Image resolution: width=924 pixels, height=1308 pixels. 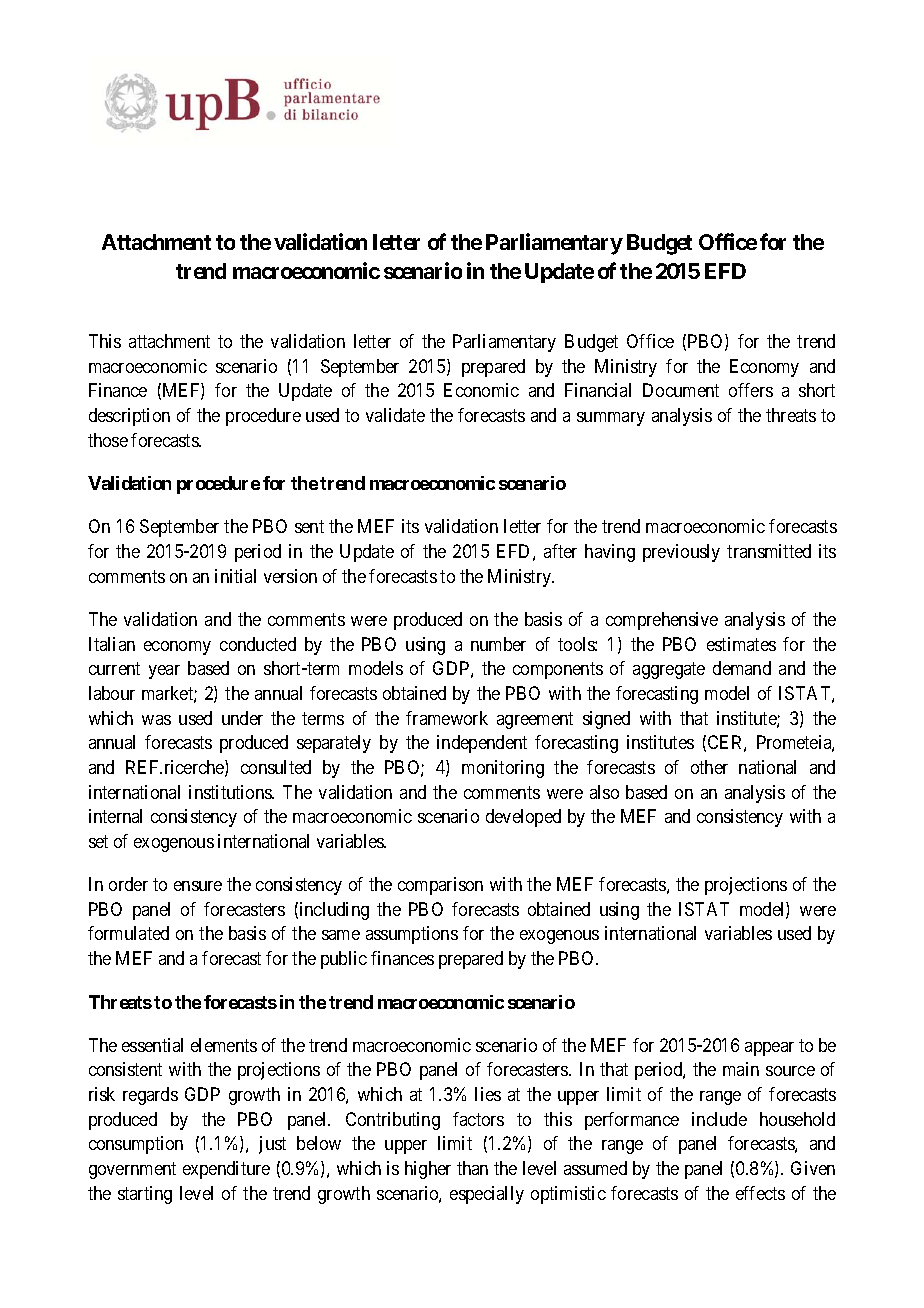 I want to click on monitoring, so click(x=503, y=769).
